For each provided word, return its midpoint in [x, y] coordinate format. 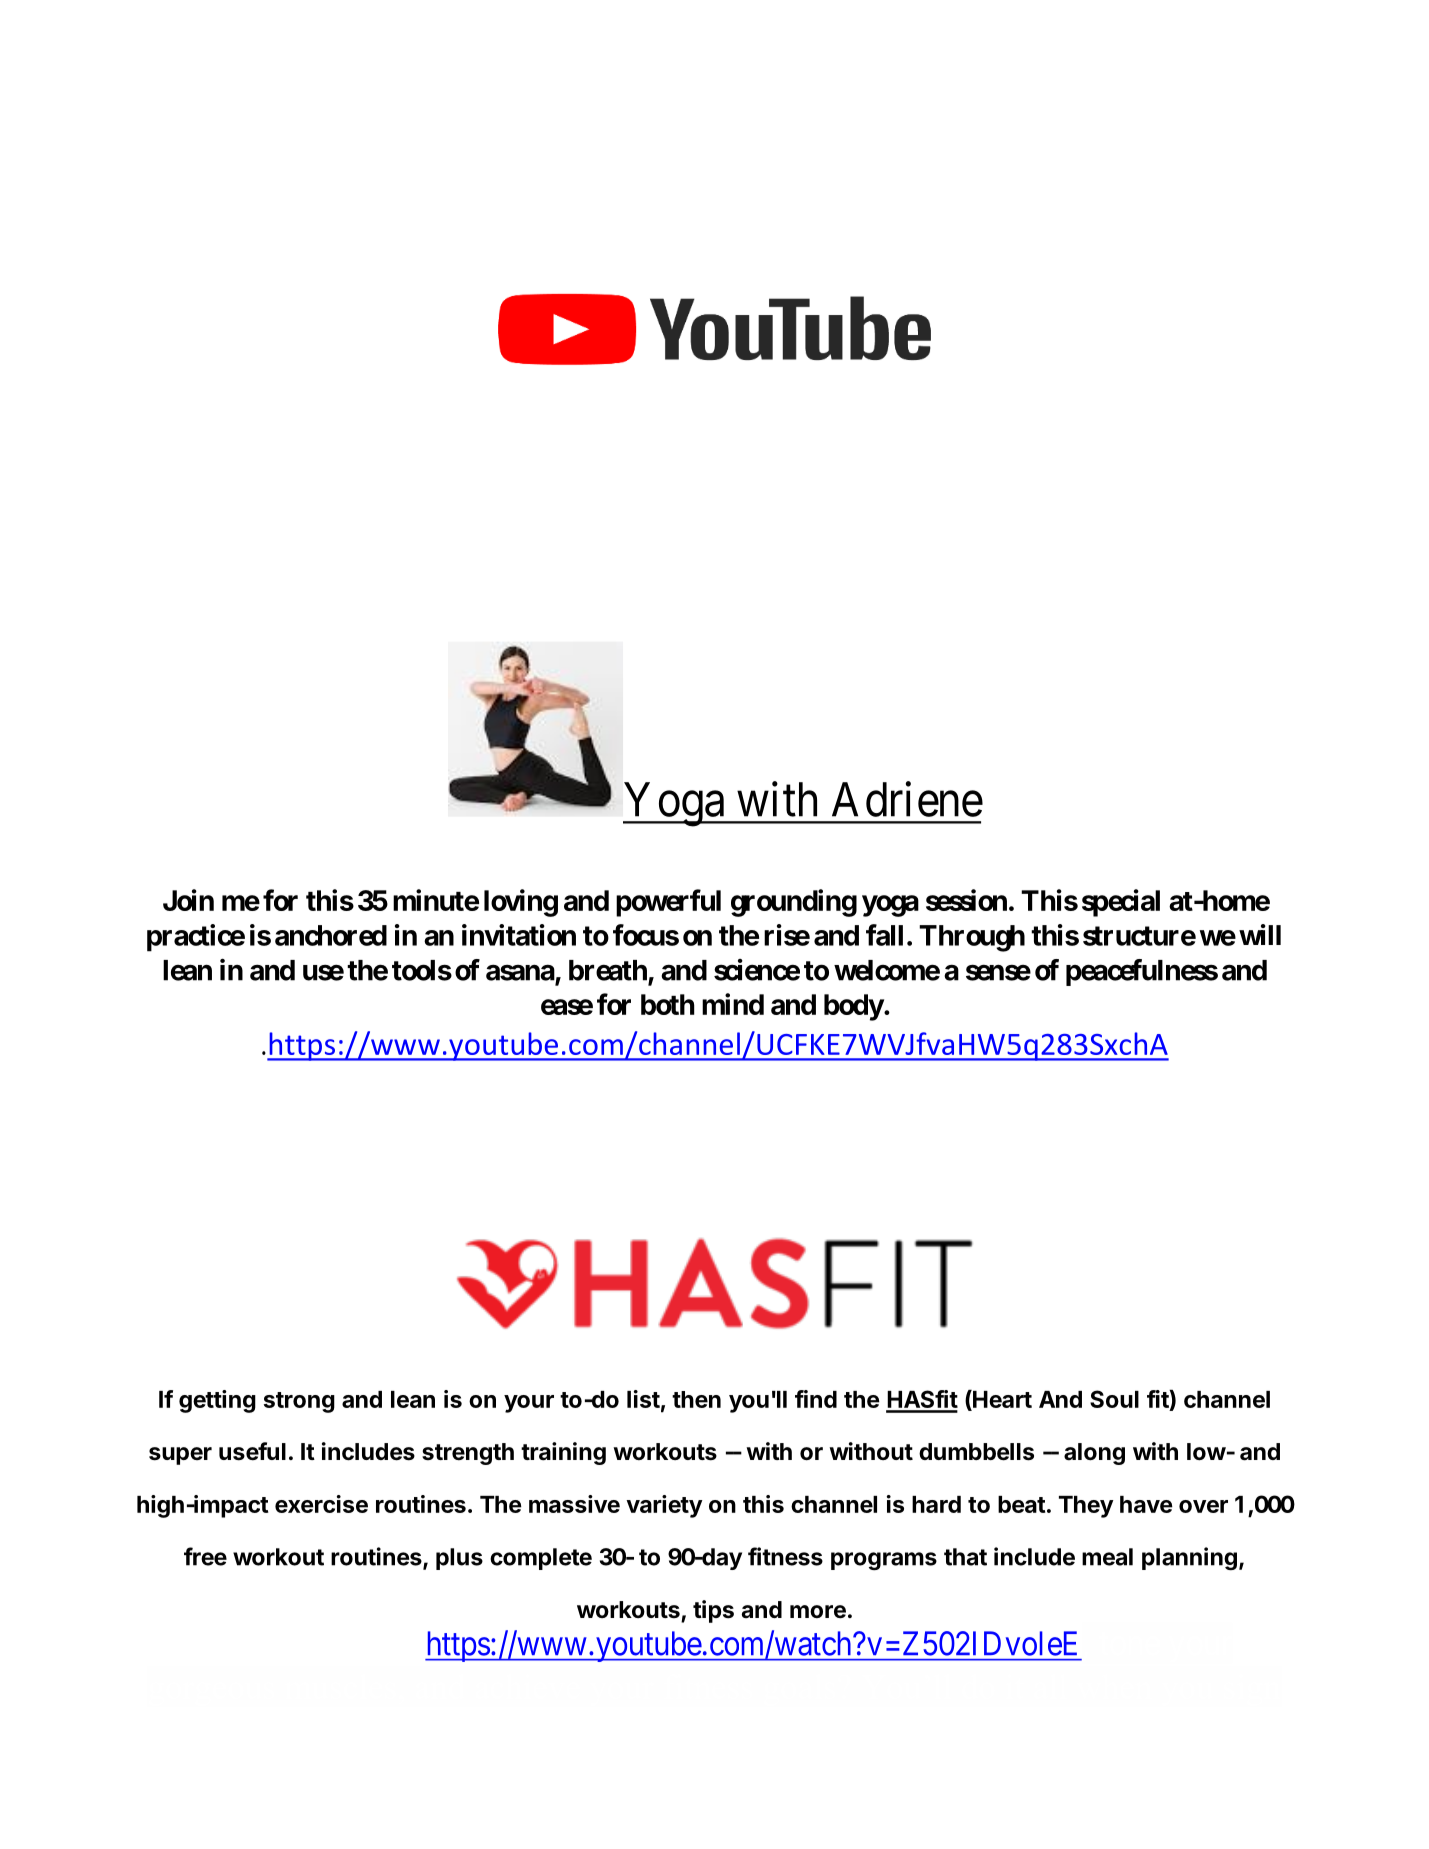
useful [252, 1451]
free [205, 1556]
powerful [668, 903]
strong [299, 1402]
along [1094, 1454]
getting [217, 1401]
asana [520, 972]
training [563, 1453]
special [1121, 903]
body [854, 1007]
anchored [331, 935]
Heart [1001, 1399]
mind [733, 1004]
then [696, 1399]
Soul [1114, 1399]
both [668, 1004]
